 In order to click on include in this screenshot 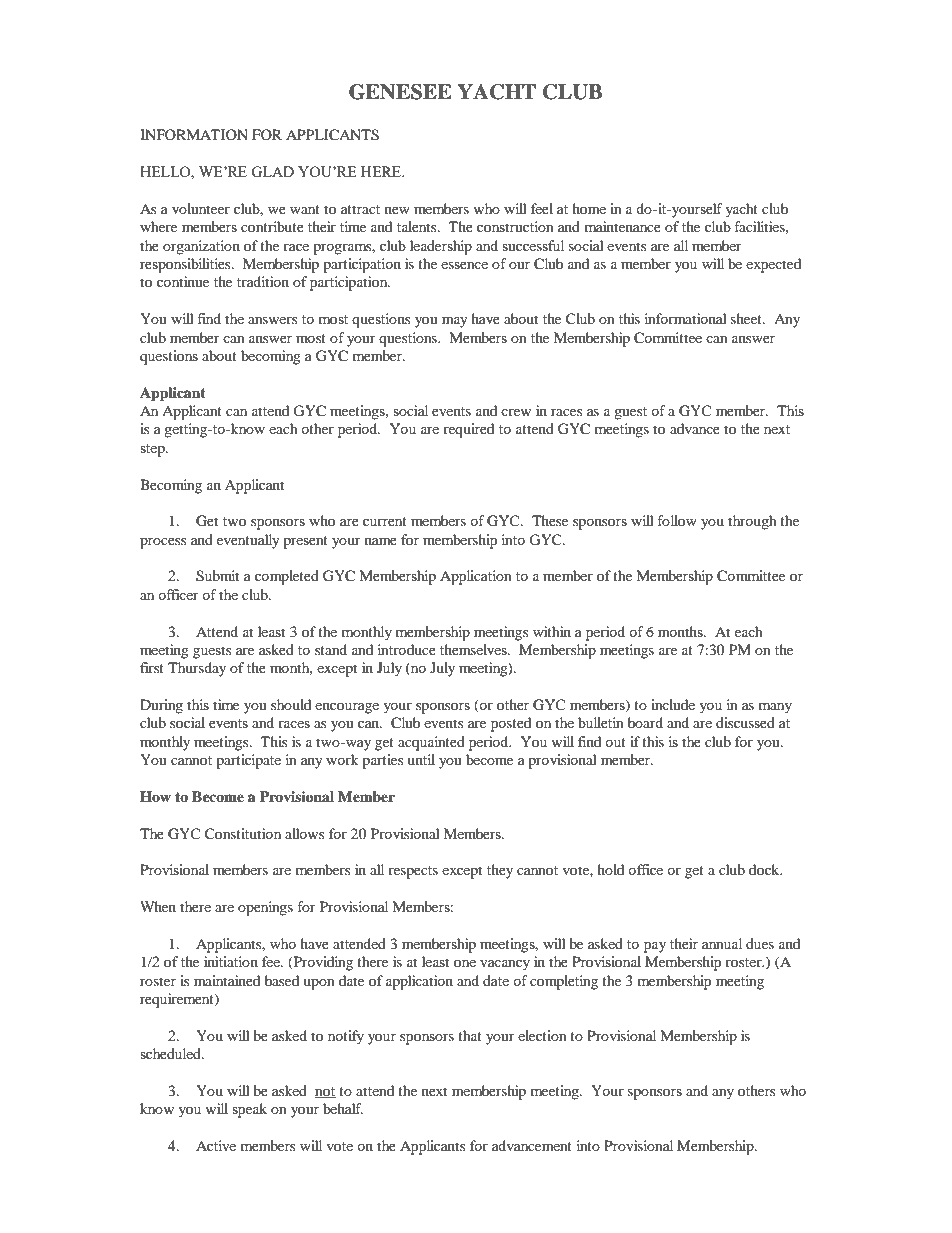, I will do `click(673, 704)`.
